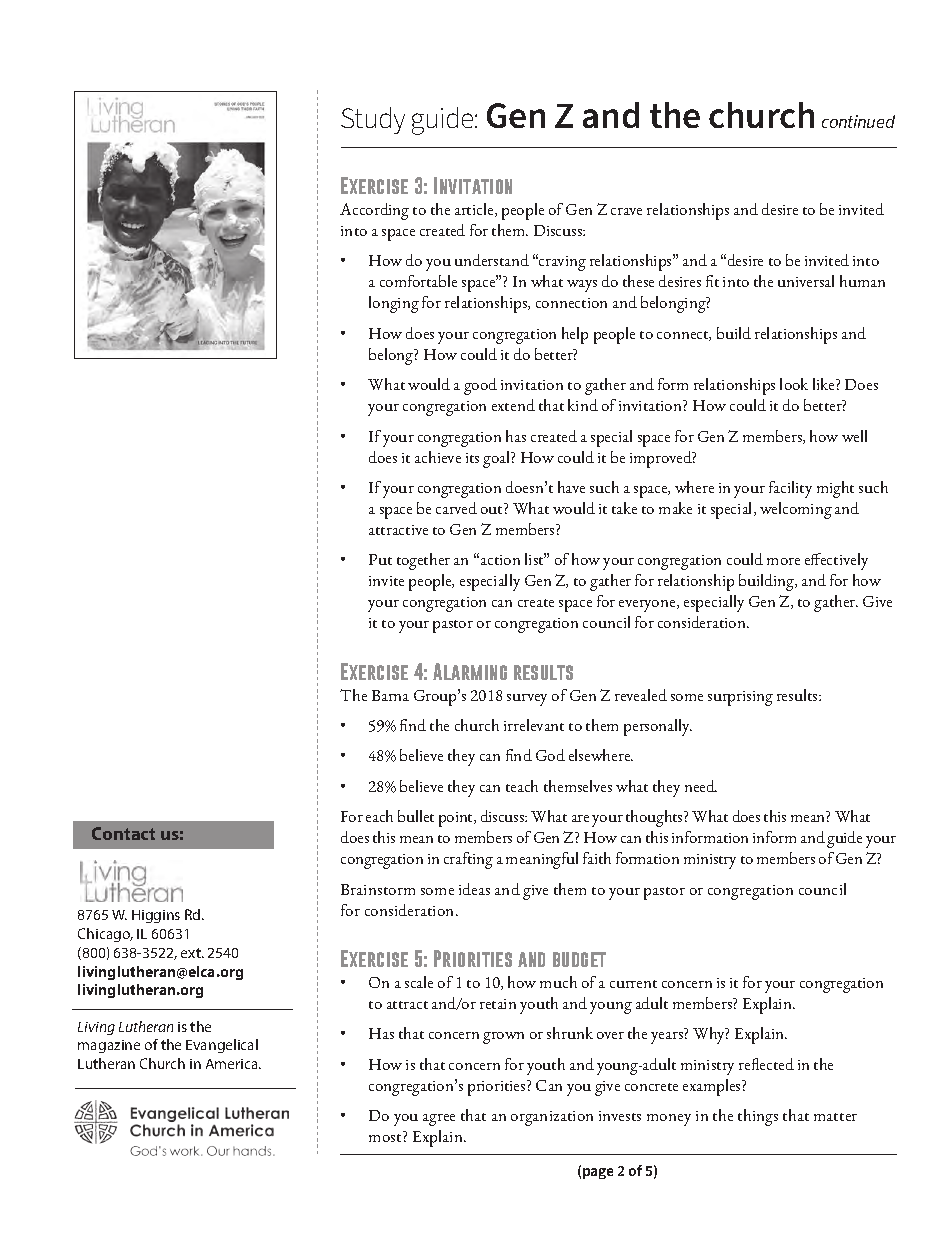 The height and width of the image is (1233, 952). I want to click on point, so click(457, 819).
